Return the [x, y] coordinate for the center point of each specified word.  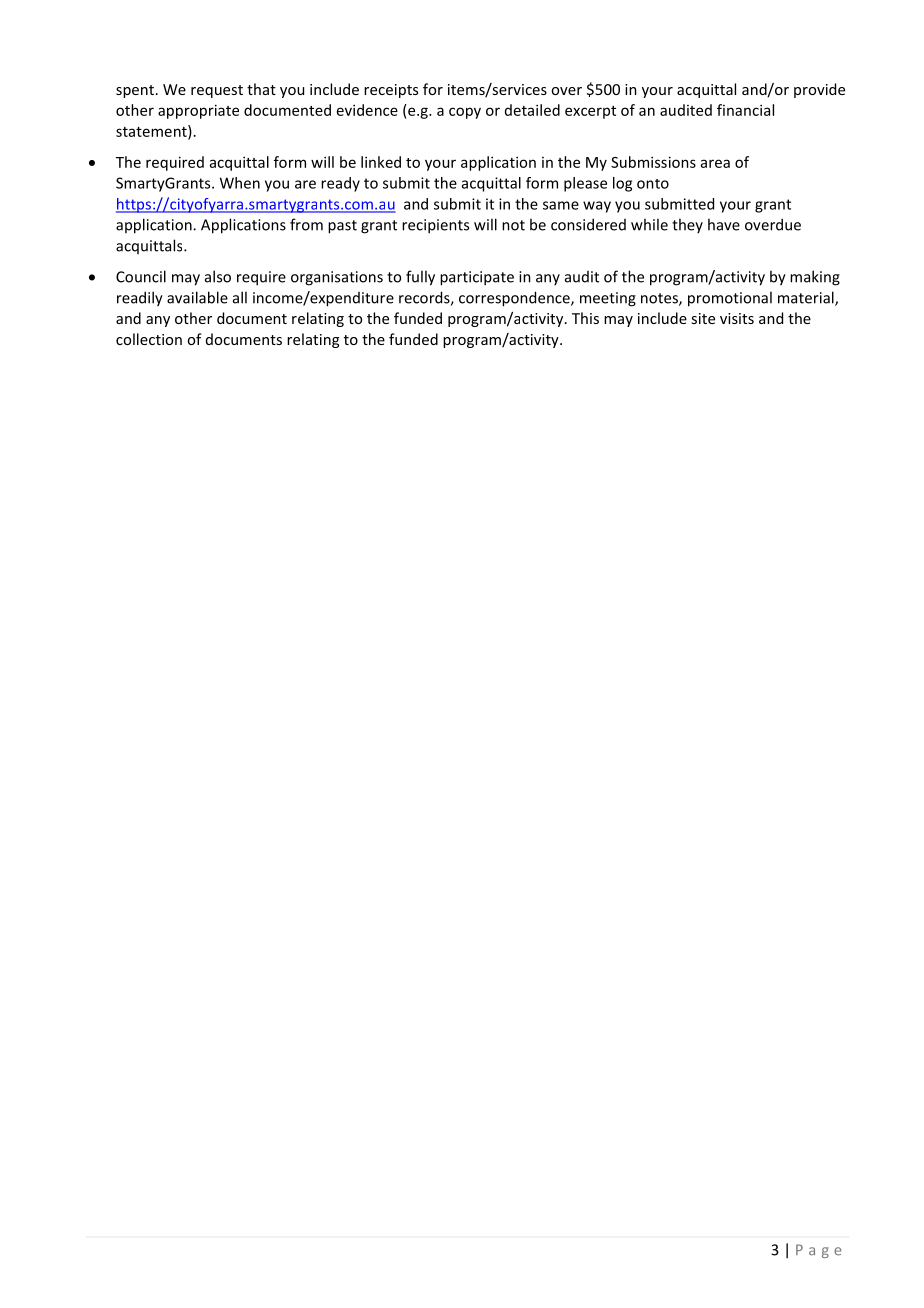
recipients [435, 226]
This [585, 318]
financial [745, 110]
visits [737, 318]
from [306, 224]
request [217, 91]
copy [465, 113]
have [724, 224]
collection [149, 339]
